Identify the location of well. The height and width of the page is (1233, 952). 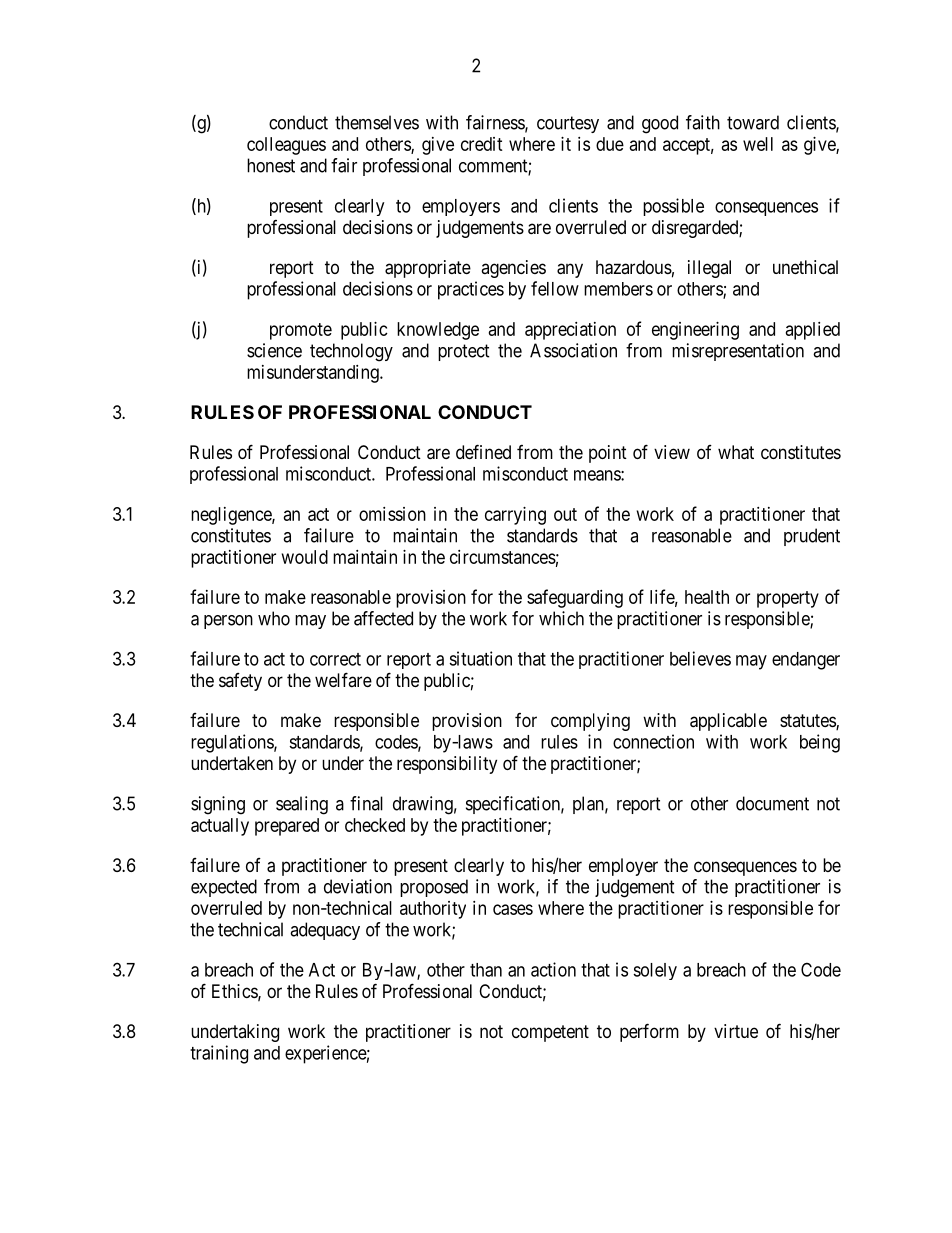
(758, 144).
